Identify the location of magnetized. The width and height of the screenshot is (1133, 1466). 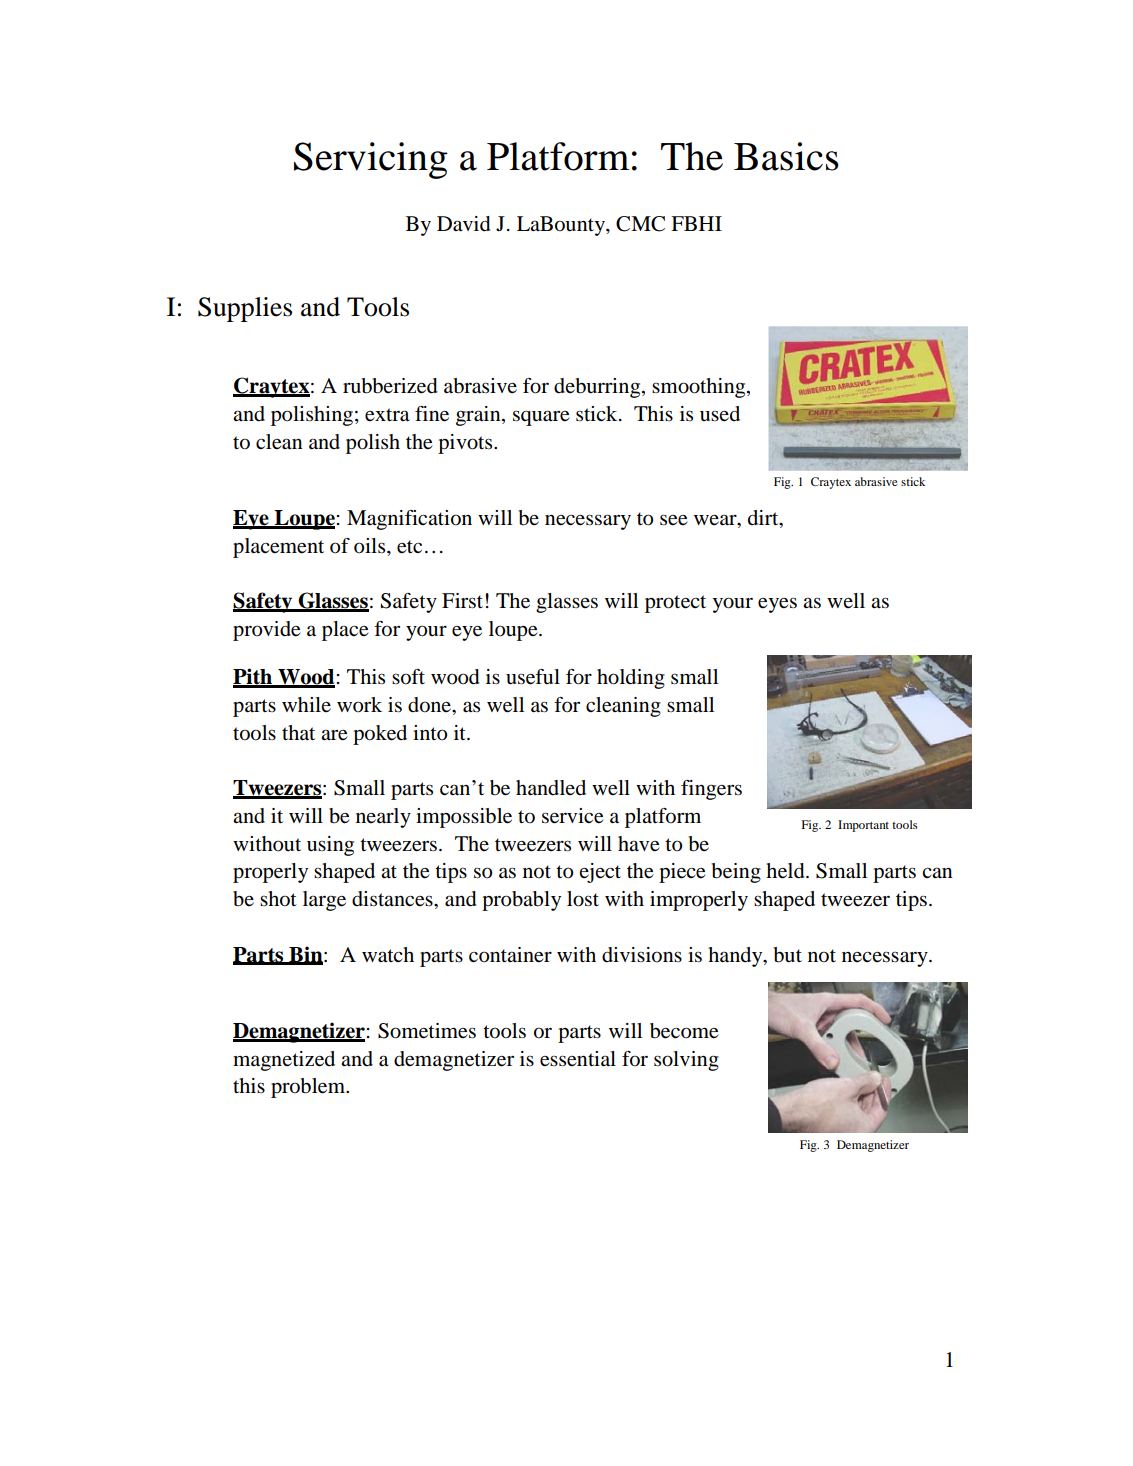
(284, 1061).
